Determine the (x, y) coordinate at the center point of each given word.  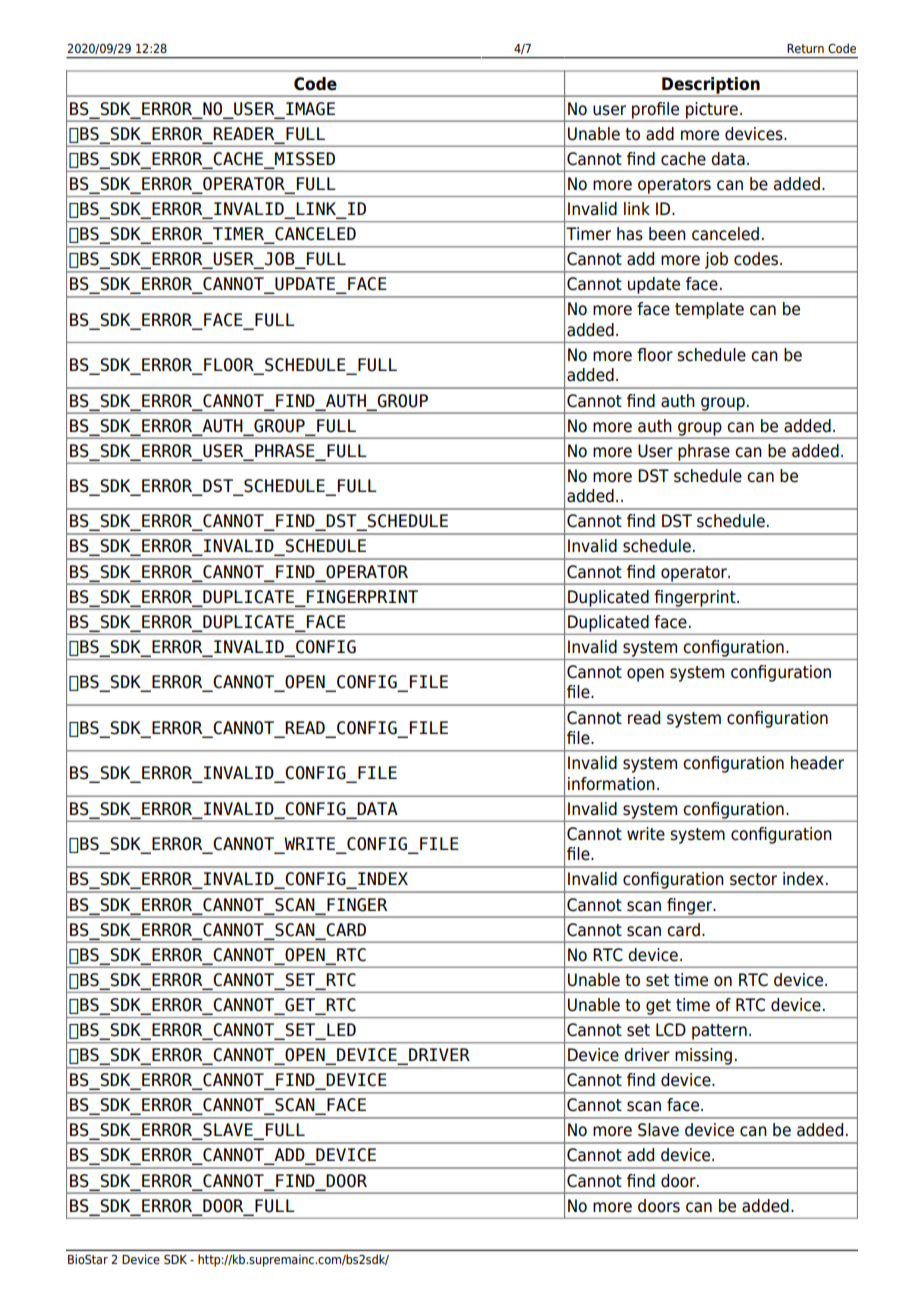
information (611, 784)
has (630, 234)
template (709, 310)
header (817, 763)
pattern (719, 1032)
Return (805, 48)
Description (711, 86)
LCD (671, 1030)
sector (753, 879)
